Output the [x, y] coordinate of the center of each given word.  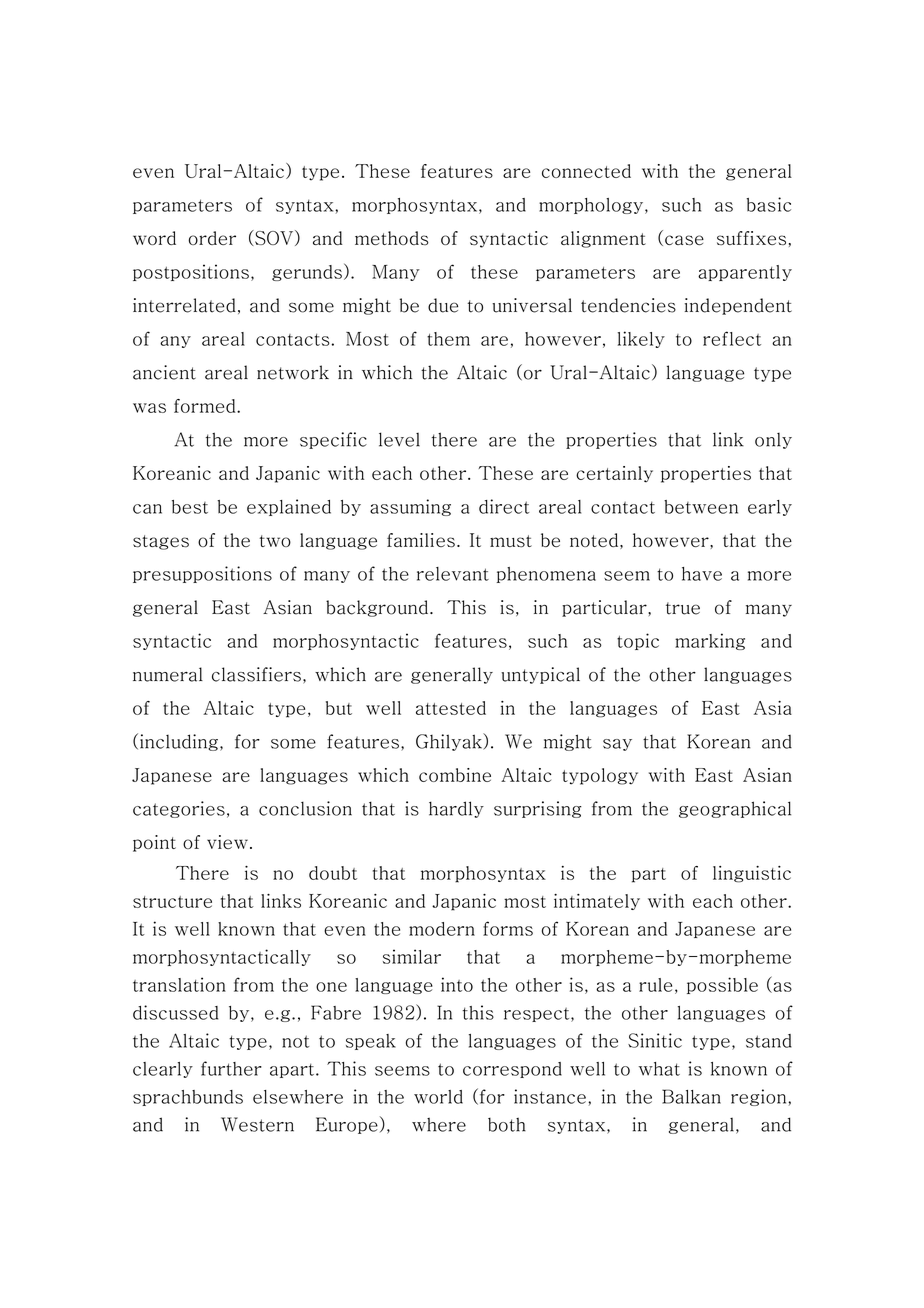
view [227, 842]
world [438, 1097]
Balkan [691, 1096]
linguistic [752, 874]
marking [710, 641]
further [231, 1068]
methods [392, 238]
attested [451, 708]
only [773, 440]
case [684, 240]
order [212, 238]
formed [206, 406]
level [399, 439]
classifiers [256, 674]
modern [442, 929]
